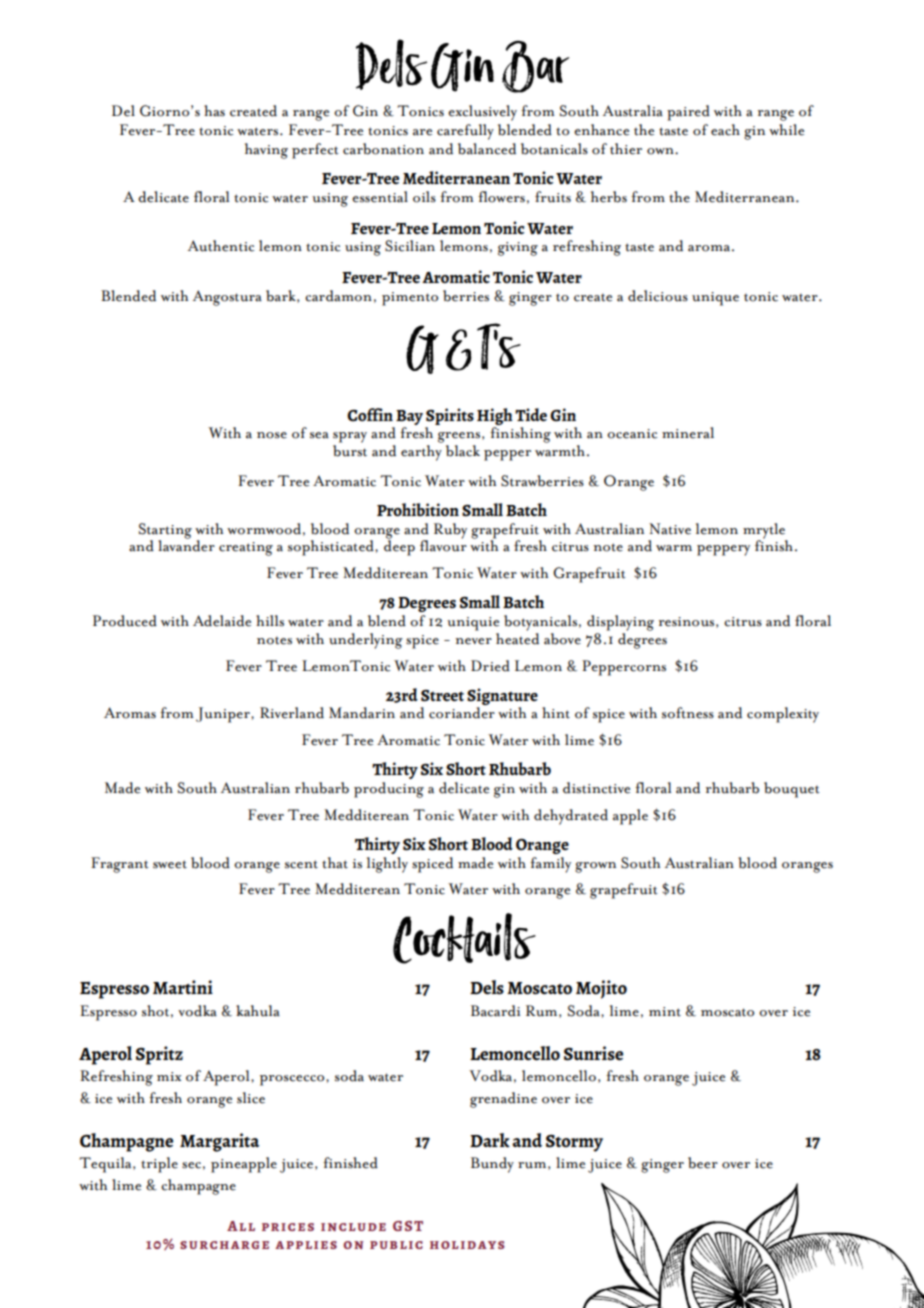 The height and width of the image is (1308, 924). What do you see at coordinates (224, 1245) in the image?
I see `surcharge` at bounding box center [224, 1245].
